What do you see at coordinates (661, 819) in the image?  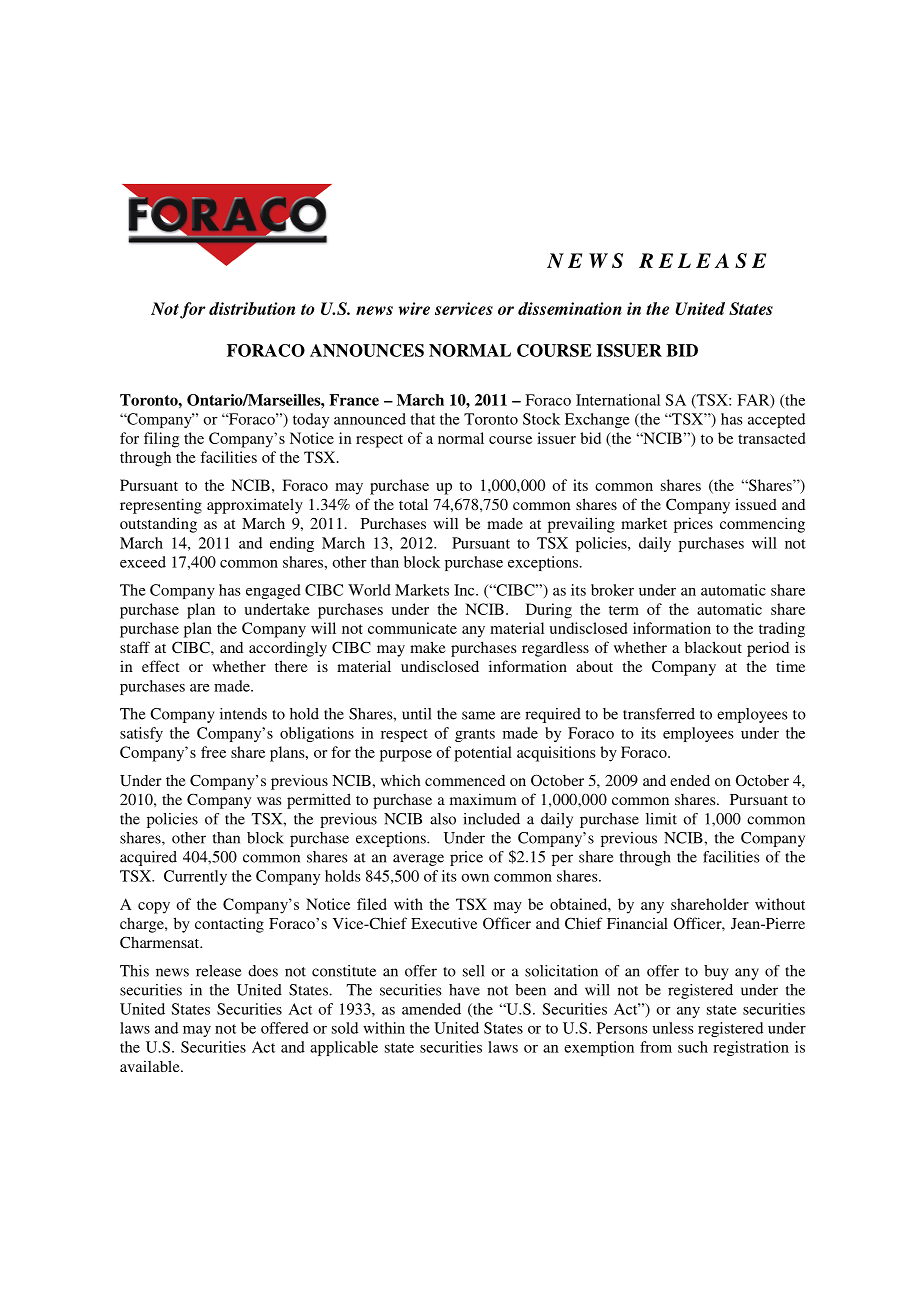 I see `limit` at bounding box center [661, 819].
